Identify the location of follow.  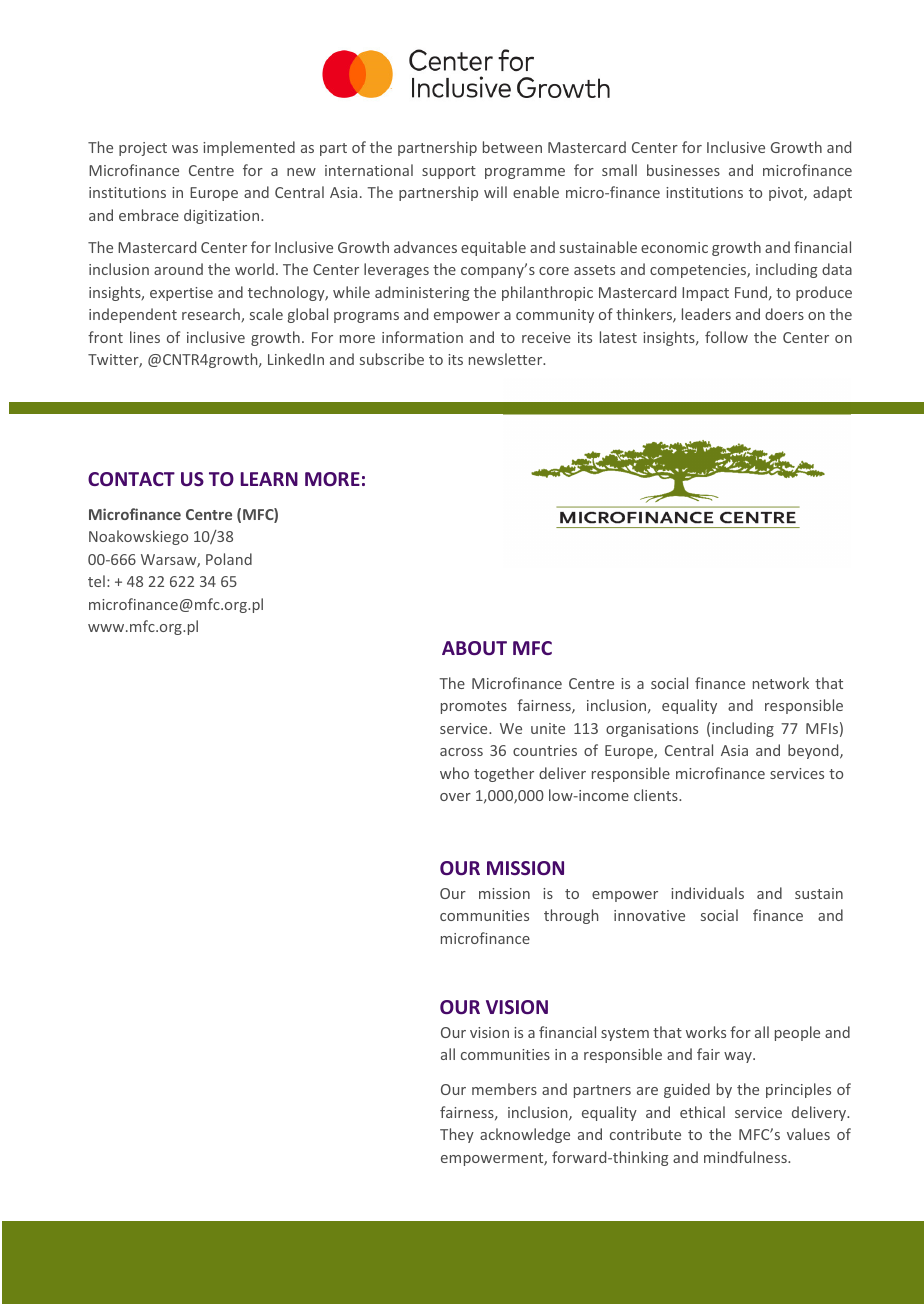
(726, 337).
